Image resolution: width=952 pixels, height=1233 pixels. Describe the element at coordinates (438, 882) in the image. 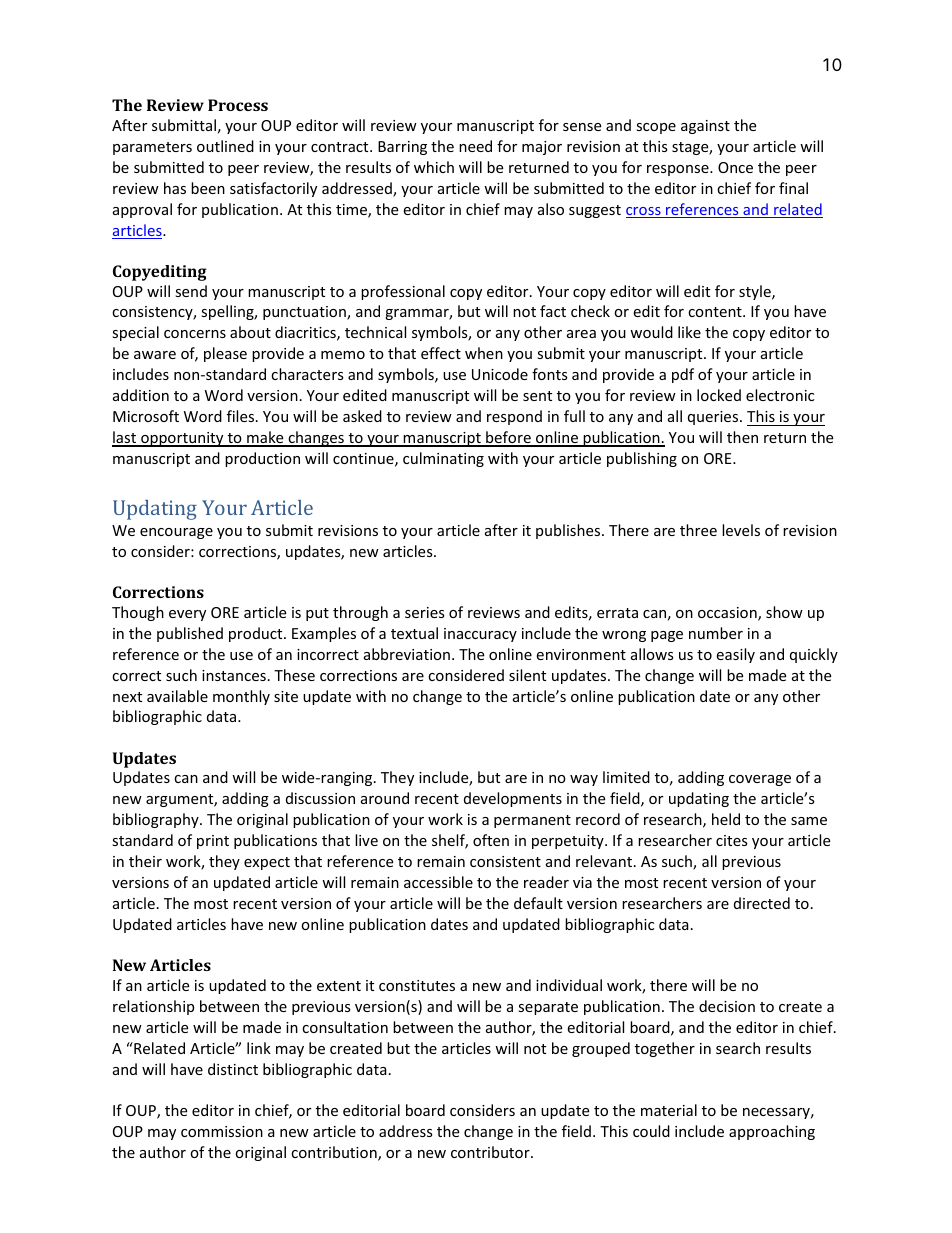

I see `accessible` at that location.
